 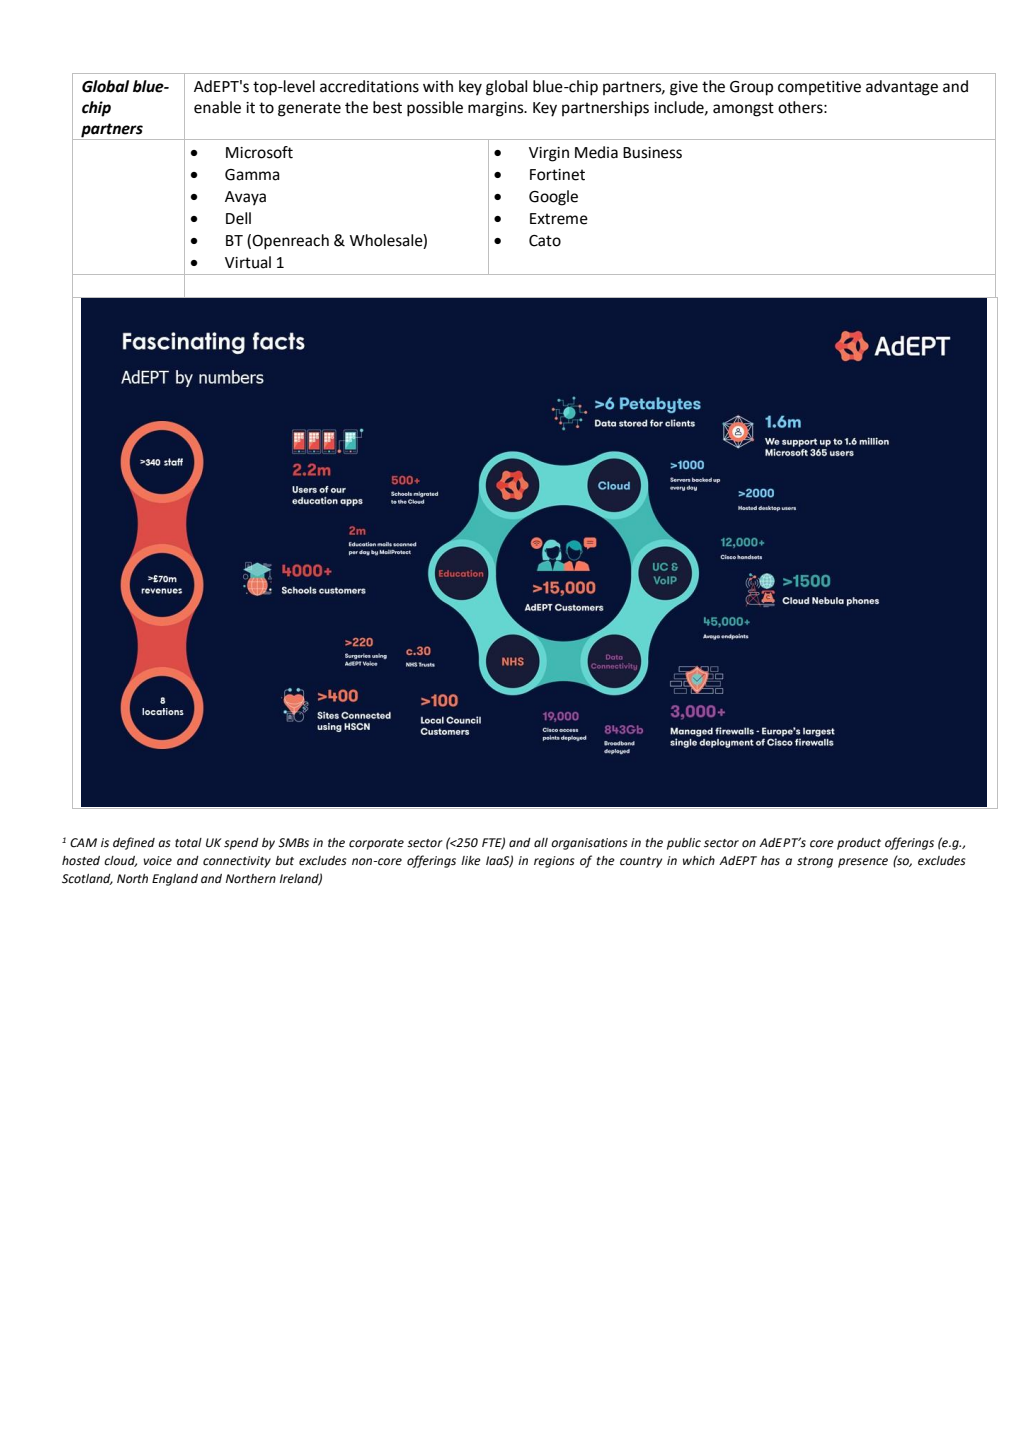 I want to click on enable, so click(x=217, y=107).
